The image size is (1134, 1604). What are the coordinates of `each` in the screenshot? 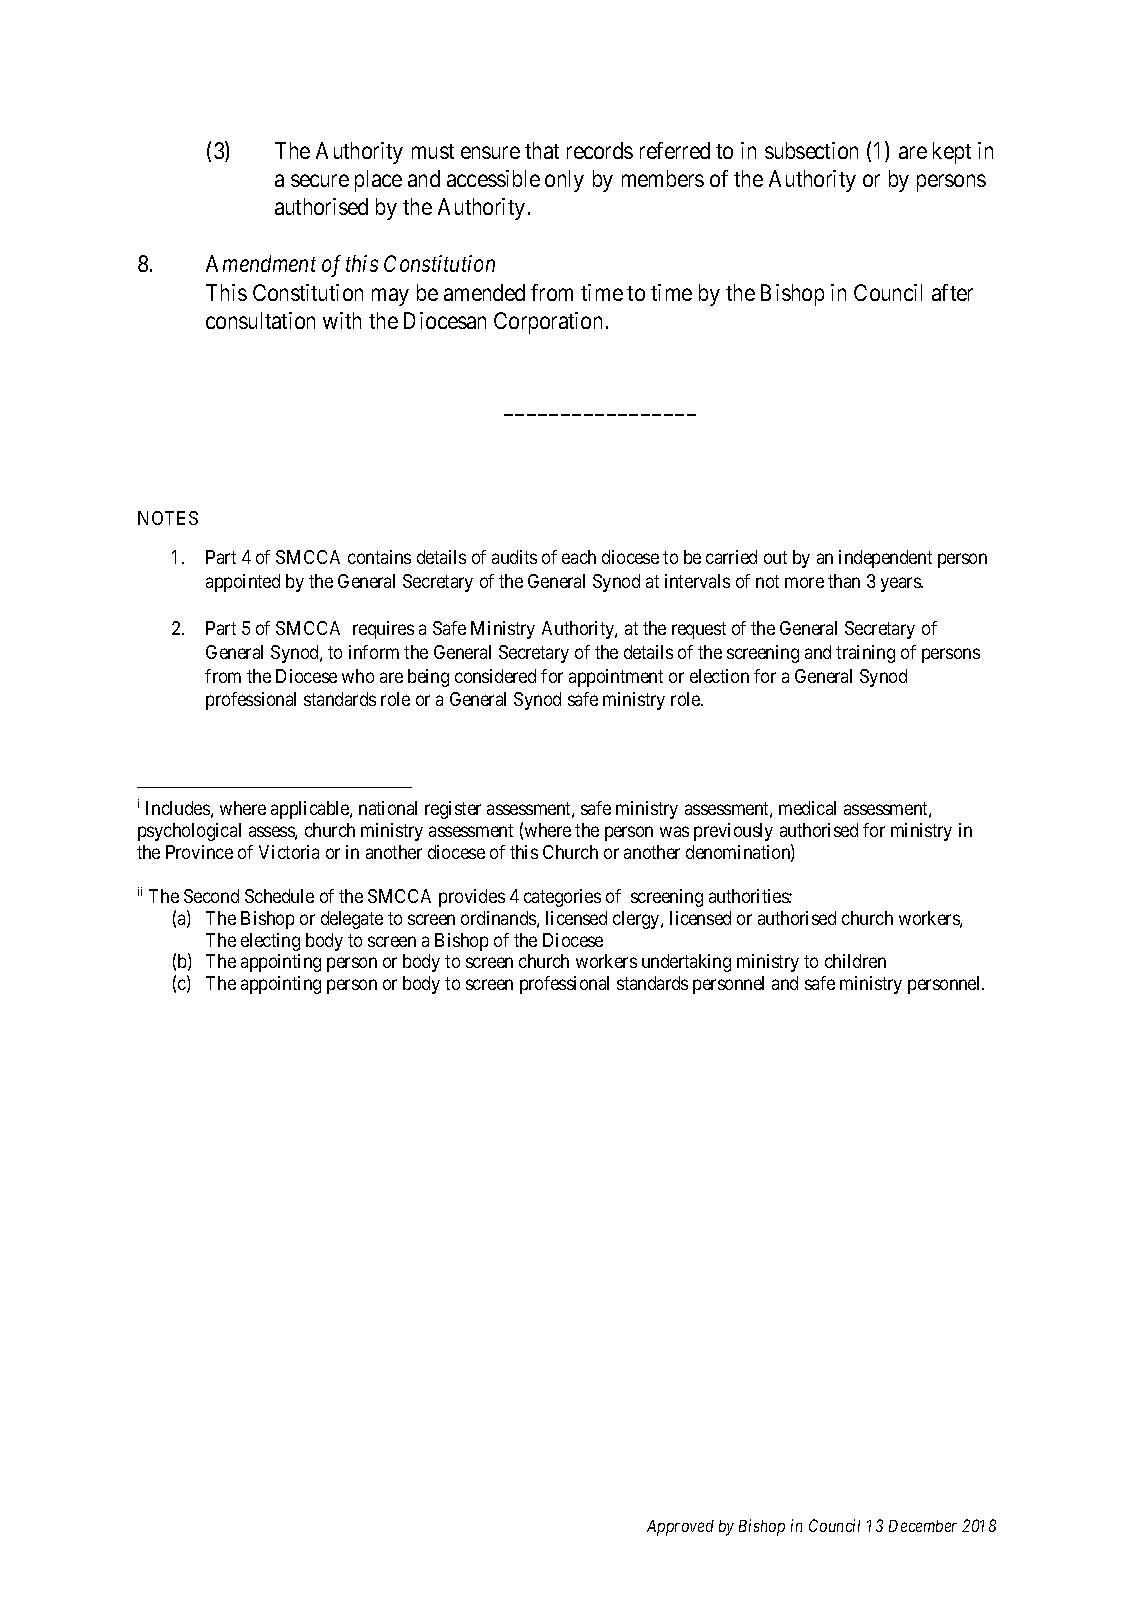 It's located at (579, 557).
